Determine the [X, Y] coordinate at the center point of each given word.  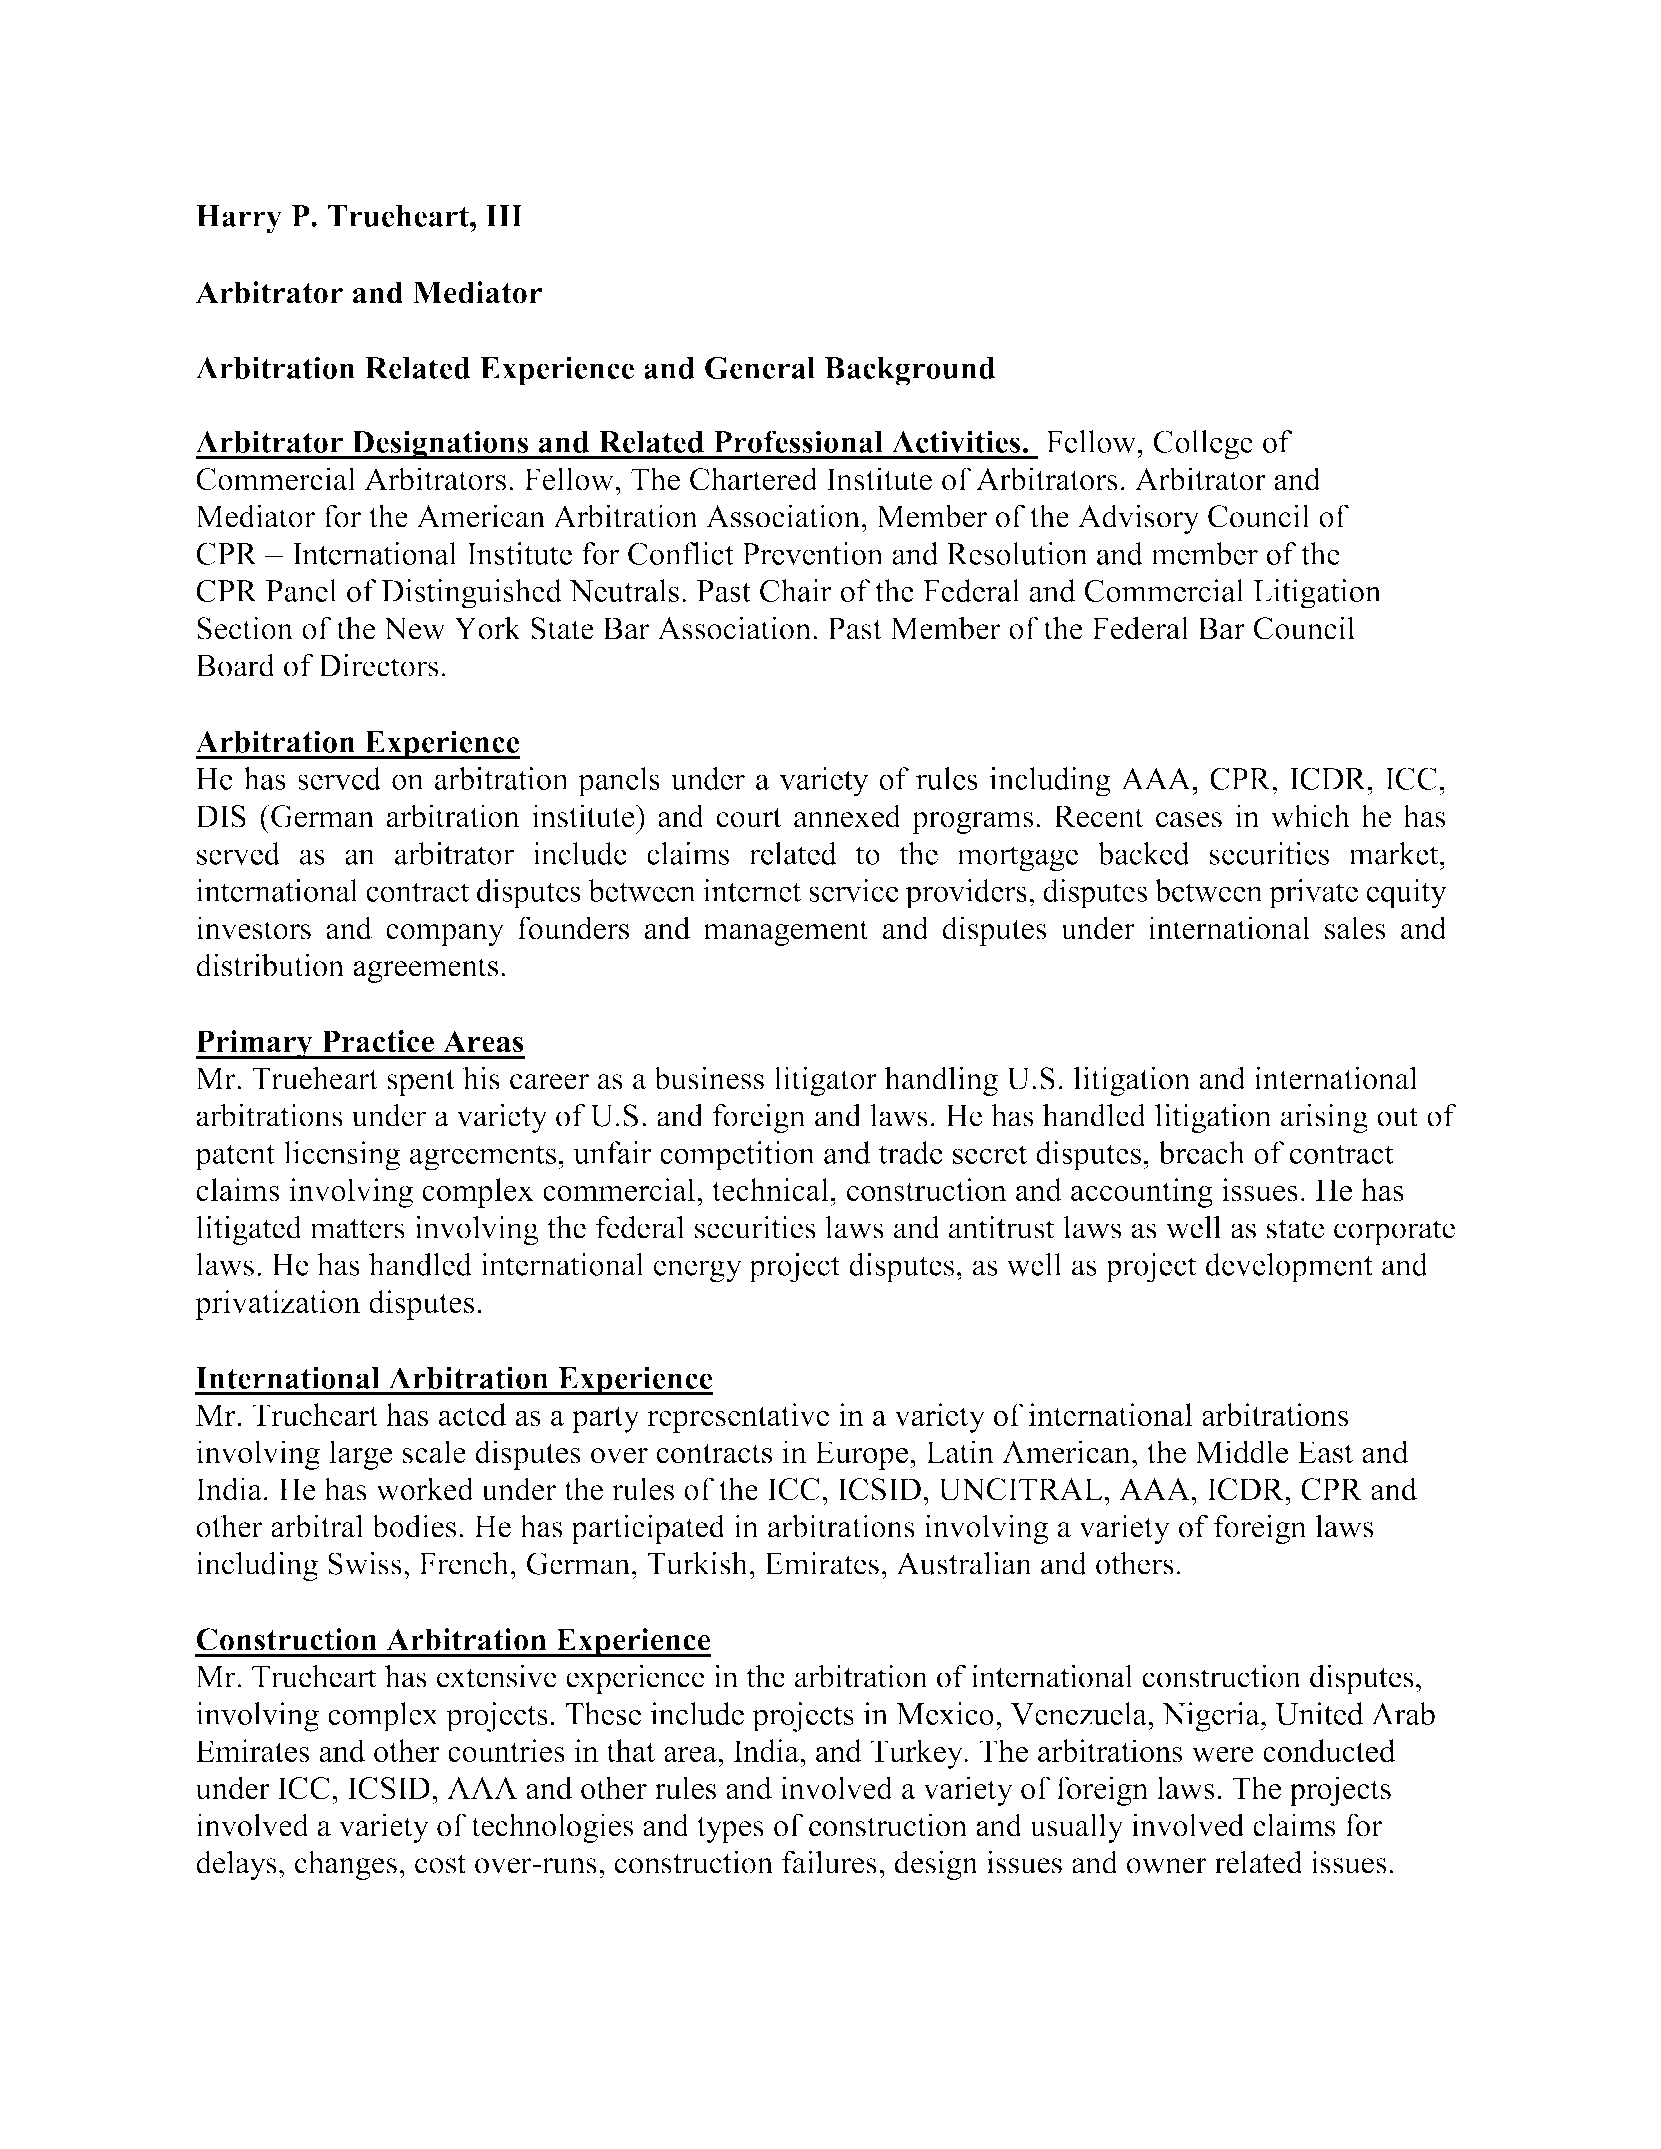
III [504, 216]
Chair [796, 590]
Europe [863, 1455]
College [1203, 445]
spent [421, 1083]
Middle [1241, 1452]
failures [829, 1862]
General [760, 367]
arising [1324, 1118]
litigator [825, 1081]
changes [346, 1865]
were [1223, 1755]
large [361, 1455]
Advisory [1139, 519]
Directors [378, 665]
